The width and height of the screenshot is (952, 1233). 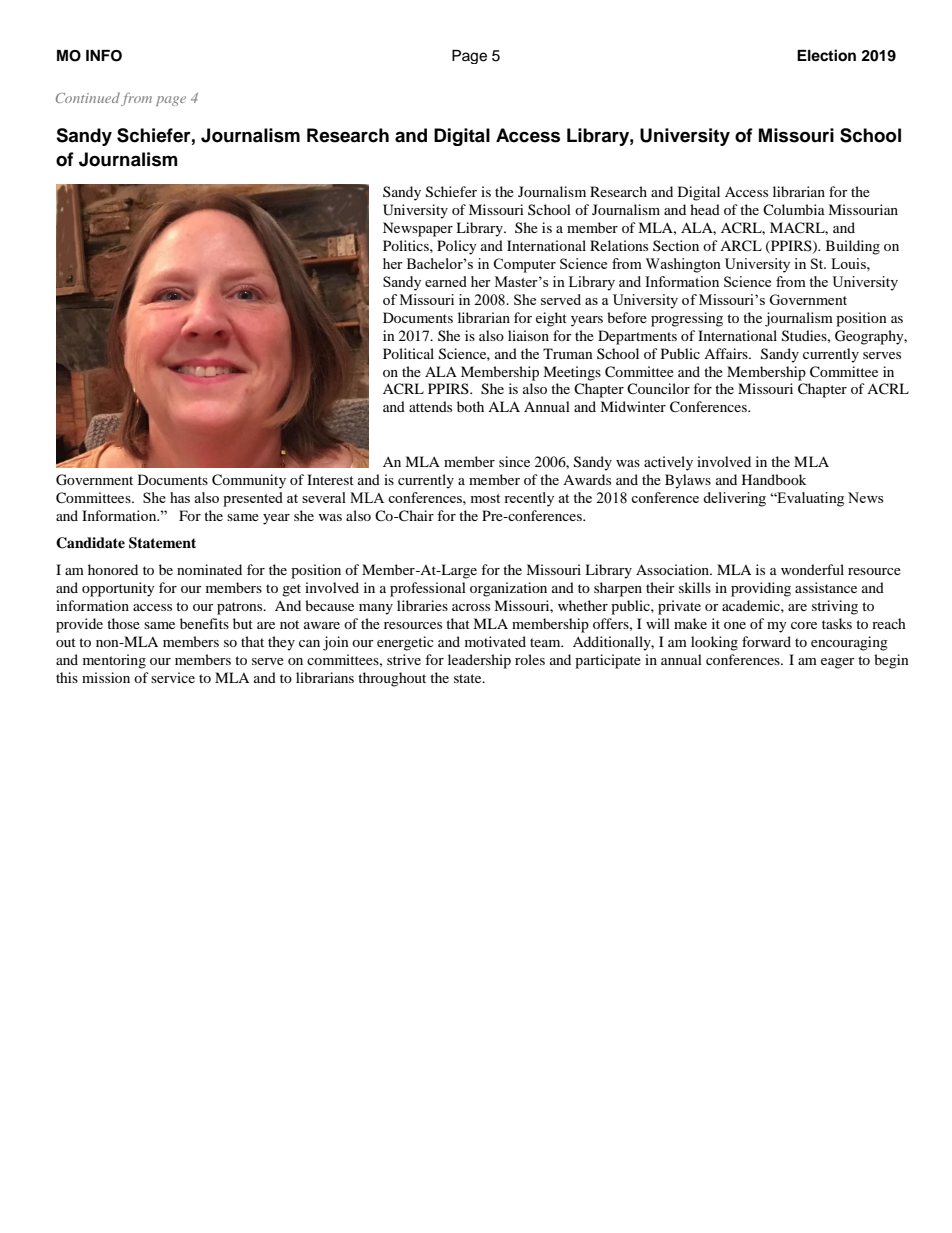 I want to click on has, so click(x=180, y=497).
